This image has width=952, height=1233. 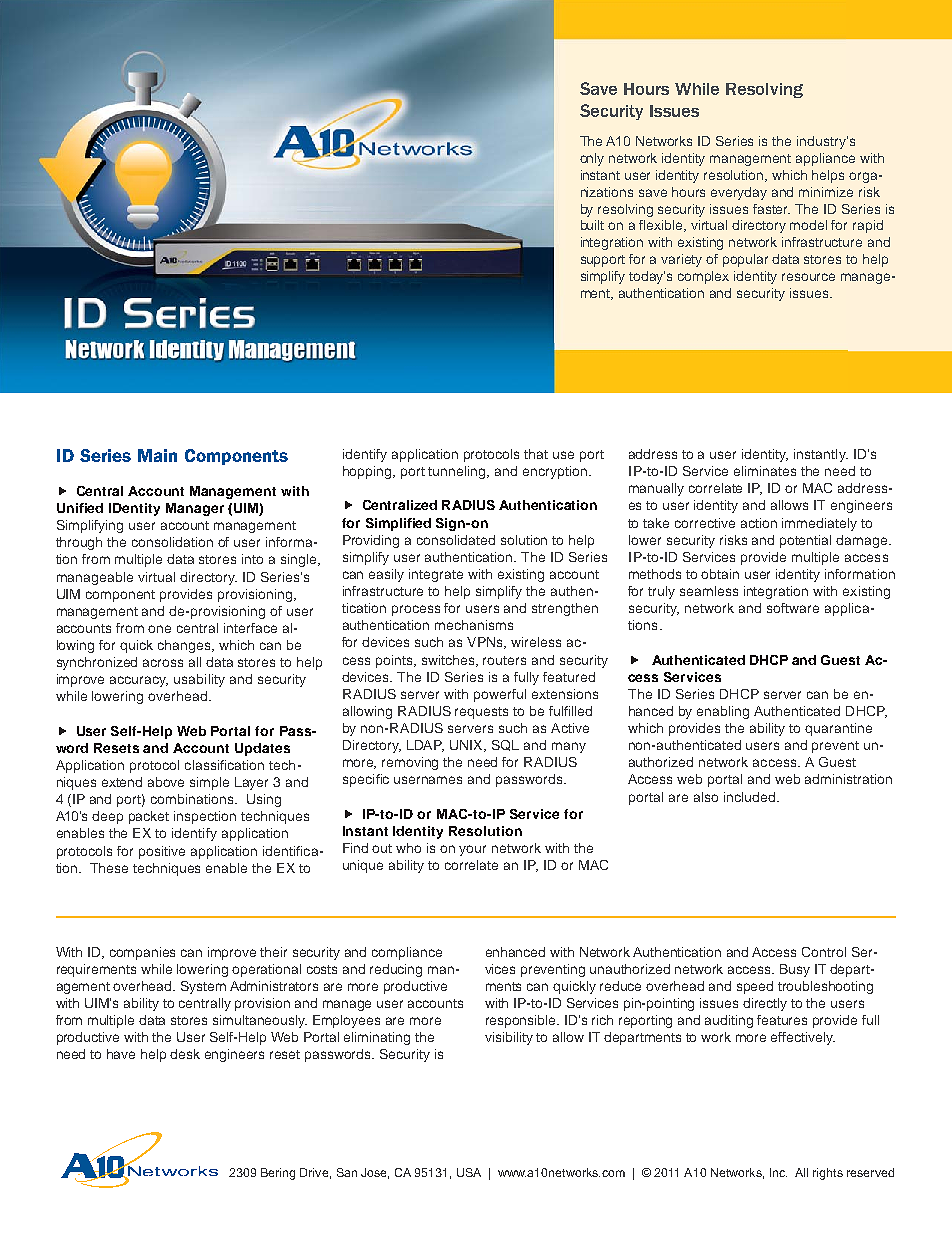 I want to click on who, so click(x=408, y=848).
